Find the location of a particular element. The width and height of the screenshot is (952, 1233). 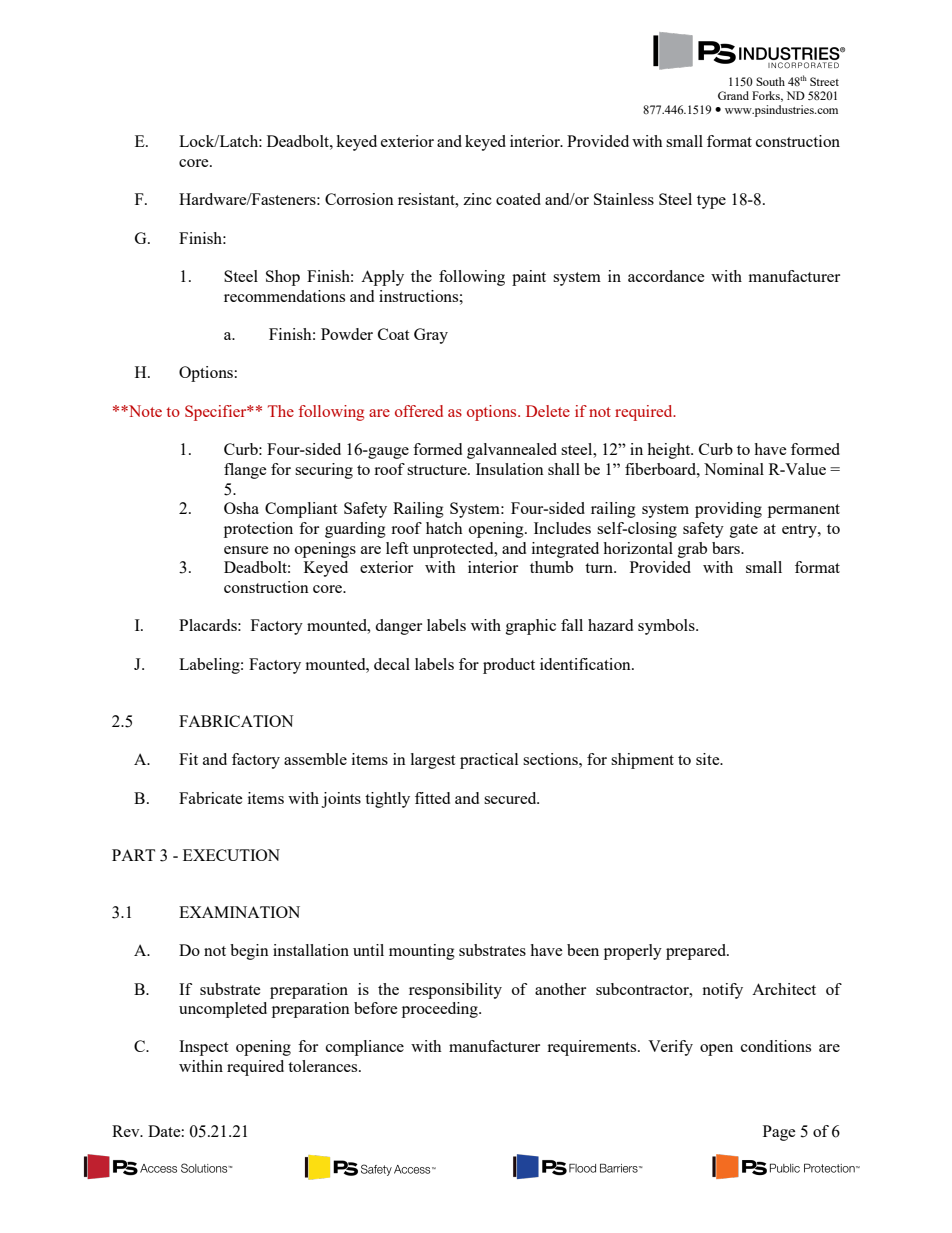

Page is located at coordinates (779, 1133).
